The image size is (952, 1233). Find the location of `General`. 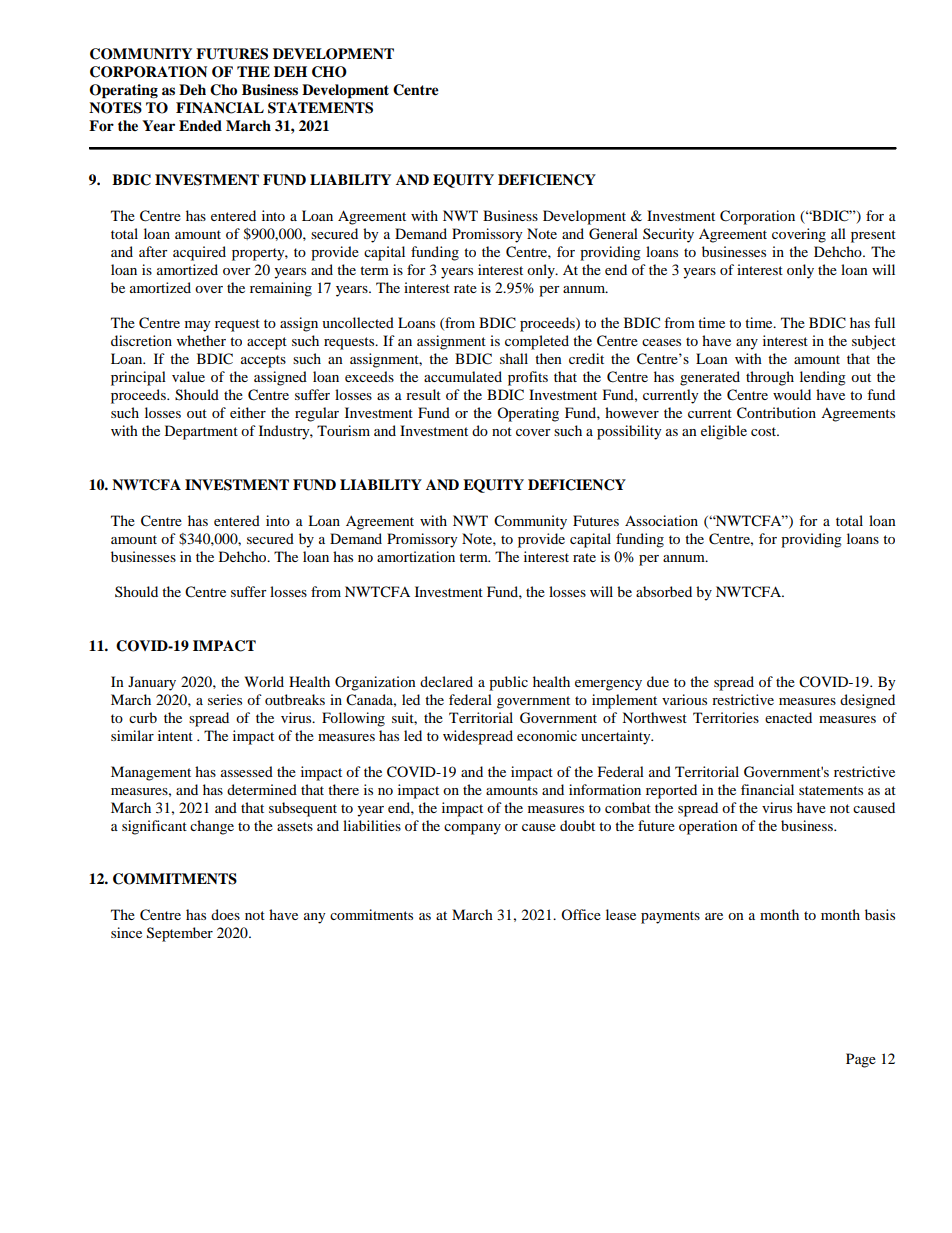

General is located at coordinates (613, 234).
